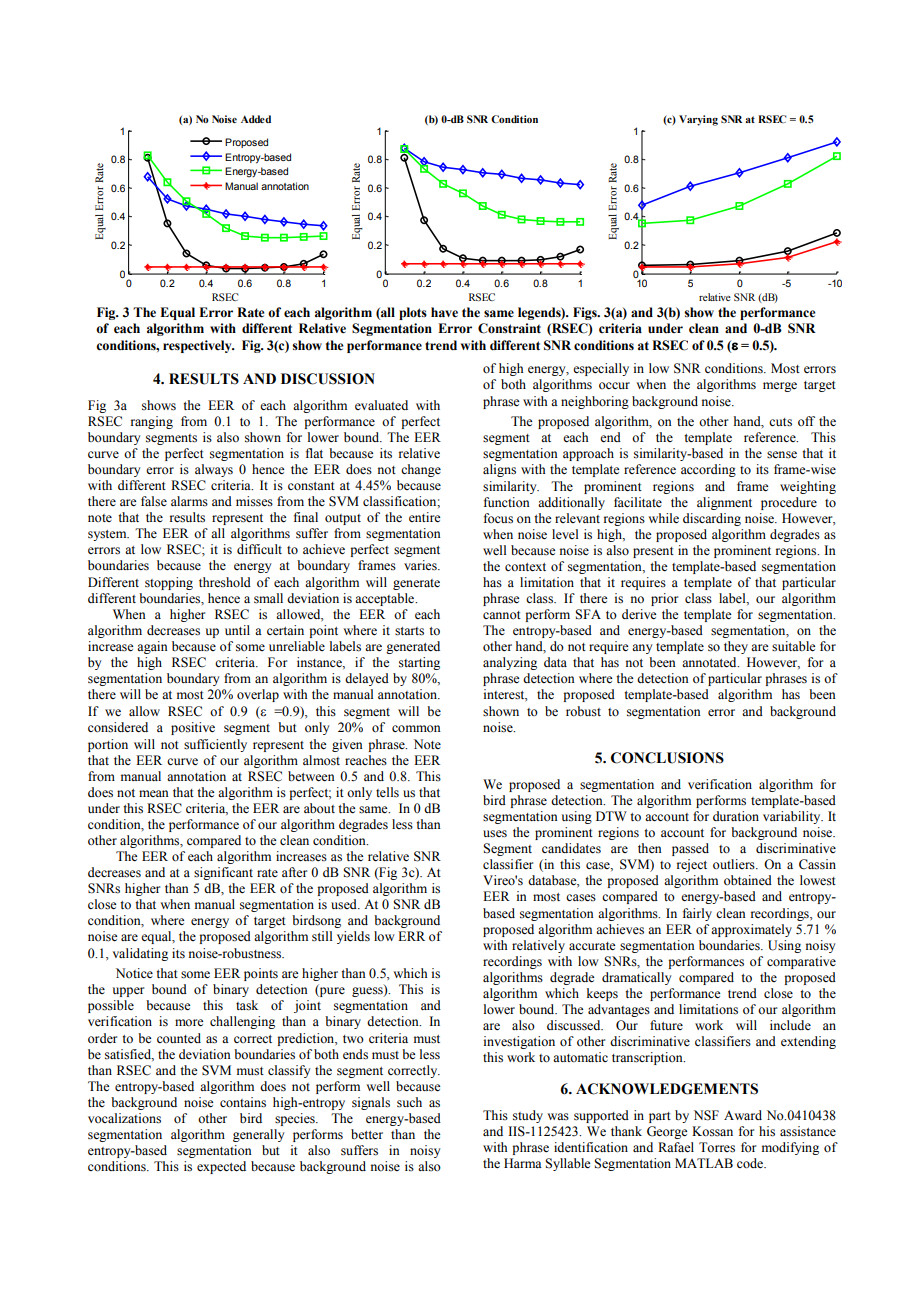 This document has width=924, height=1308. What do you see at coordinates (419, 663) in the document?
I see `starting` at bounding box center [419, 663].
